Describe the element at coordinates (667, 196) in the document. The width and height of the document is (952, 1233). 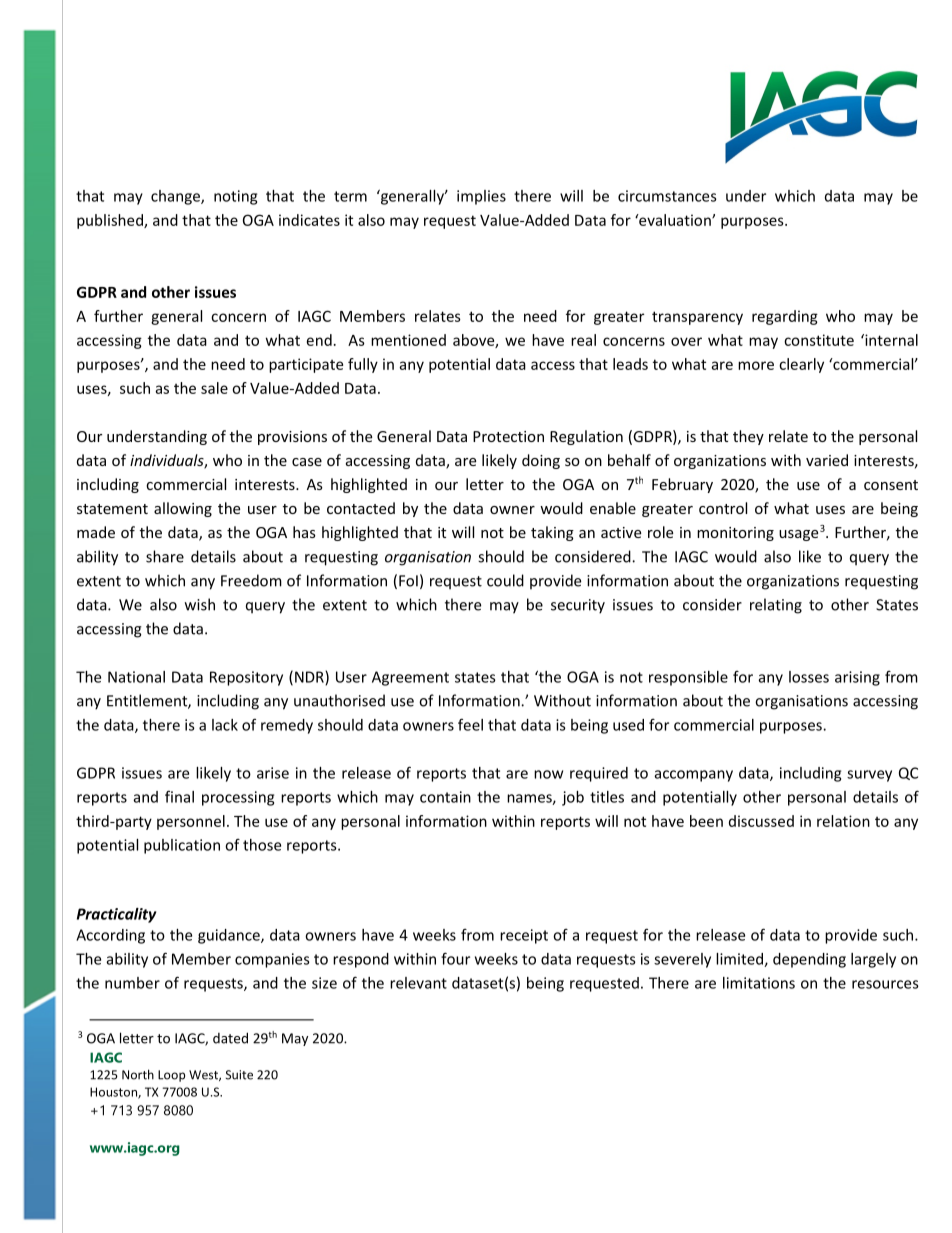
I see `circumstances` at that location.
